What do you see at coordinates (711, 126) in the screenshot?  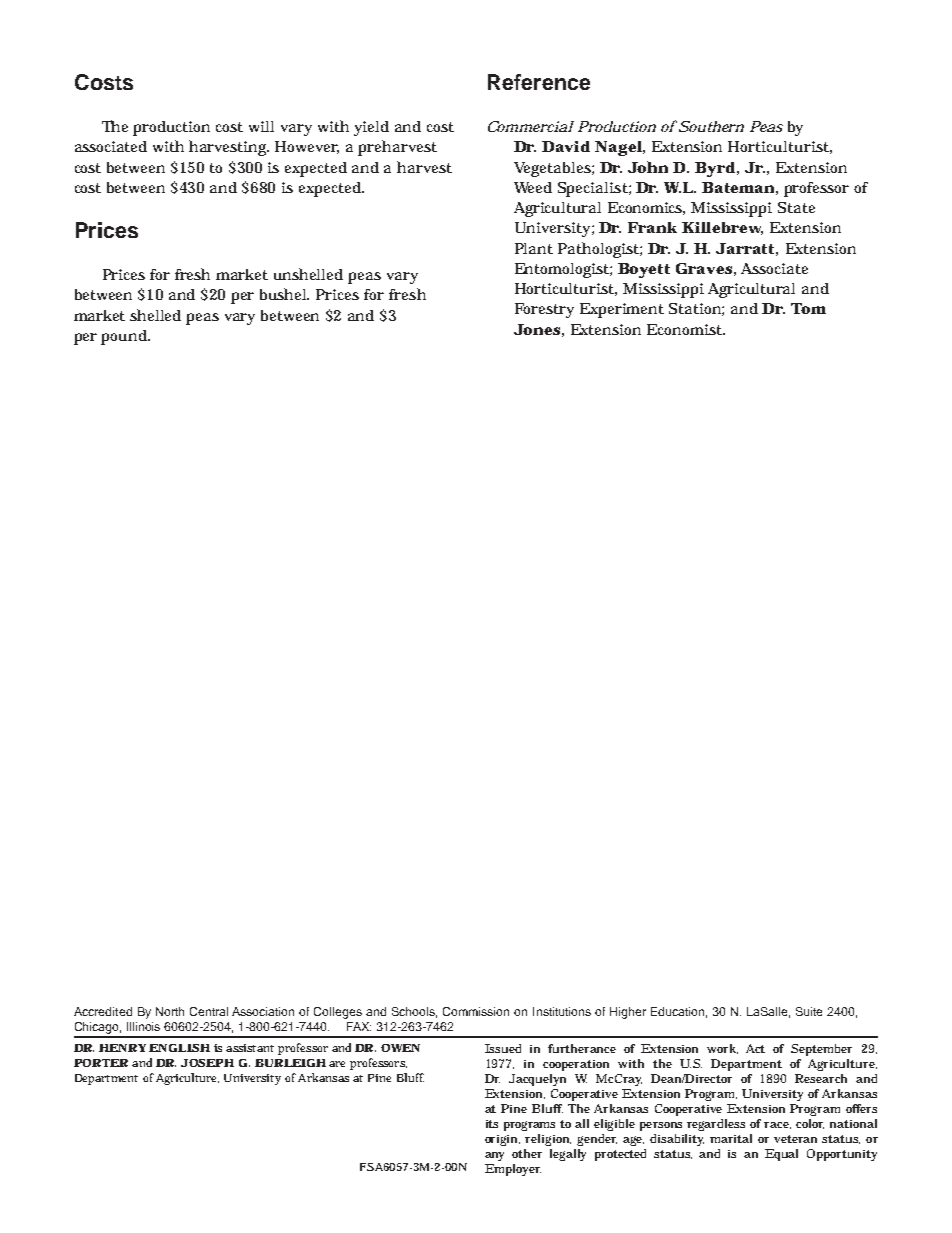 I see `Southern` at bounding box center [711, 126].
